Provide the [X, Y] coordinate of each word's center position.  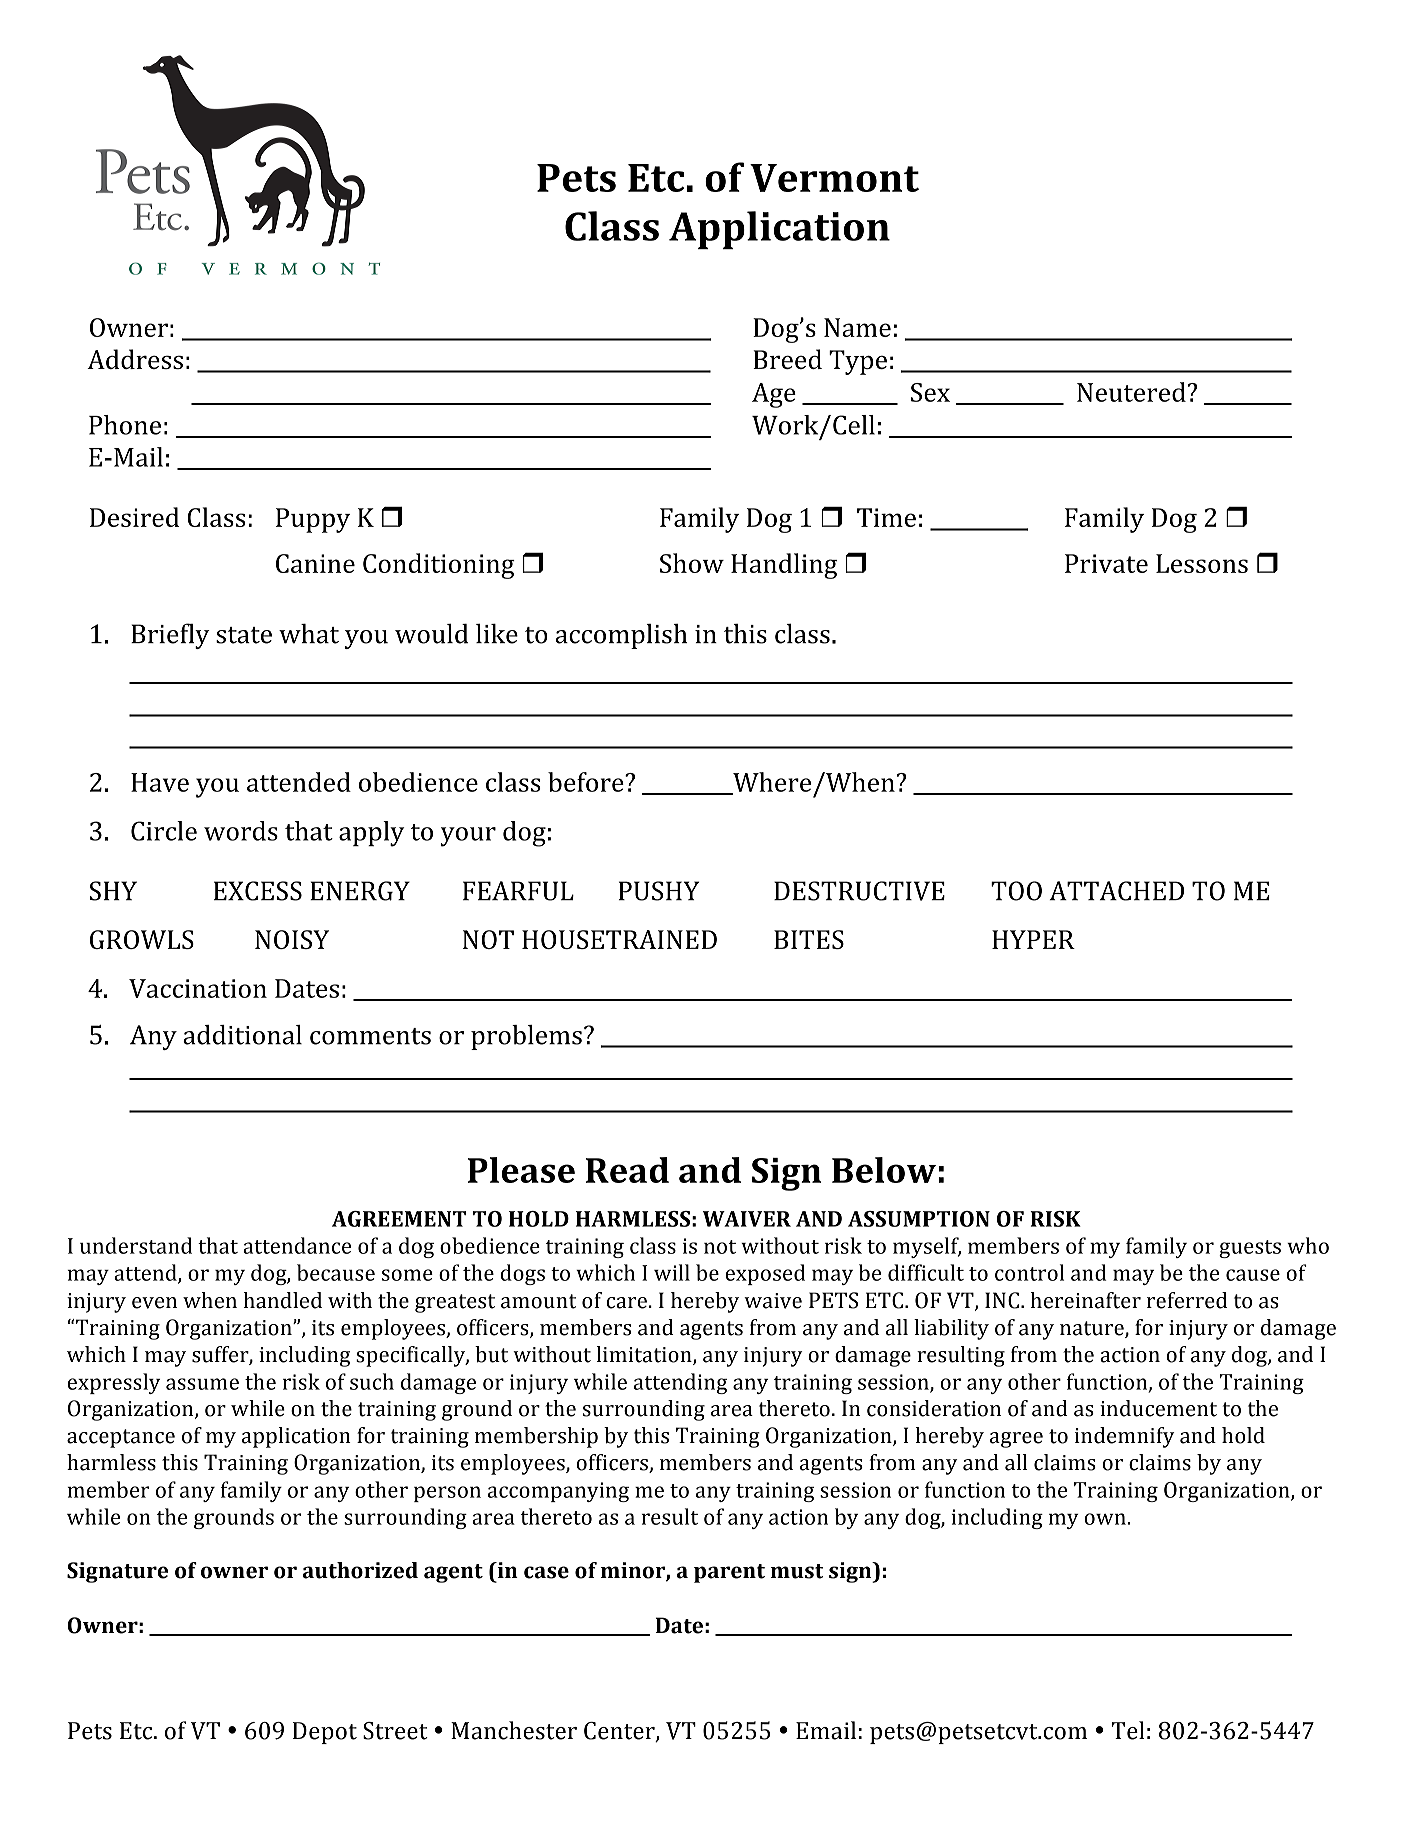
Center [620, 1731]
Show [692, 563]
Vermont [834, 178]
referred [1187, 1300]
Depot [325, 1733]
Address [135, 359]
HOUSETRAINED [619, 939]
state [244, 635]
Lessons [1202, 563]
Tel [1128, 1730]
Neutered [1132, 392]
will [672, 1272]
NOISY [292, 939]
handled [282, 1300]
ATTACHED [1116, 891]
